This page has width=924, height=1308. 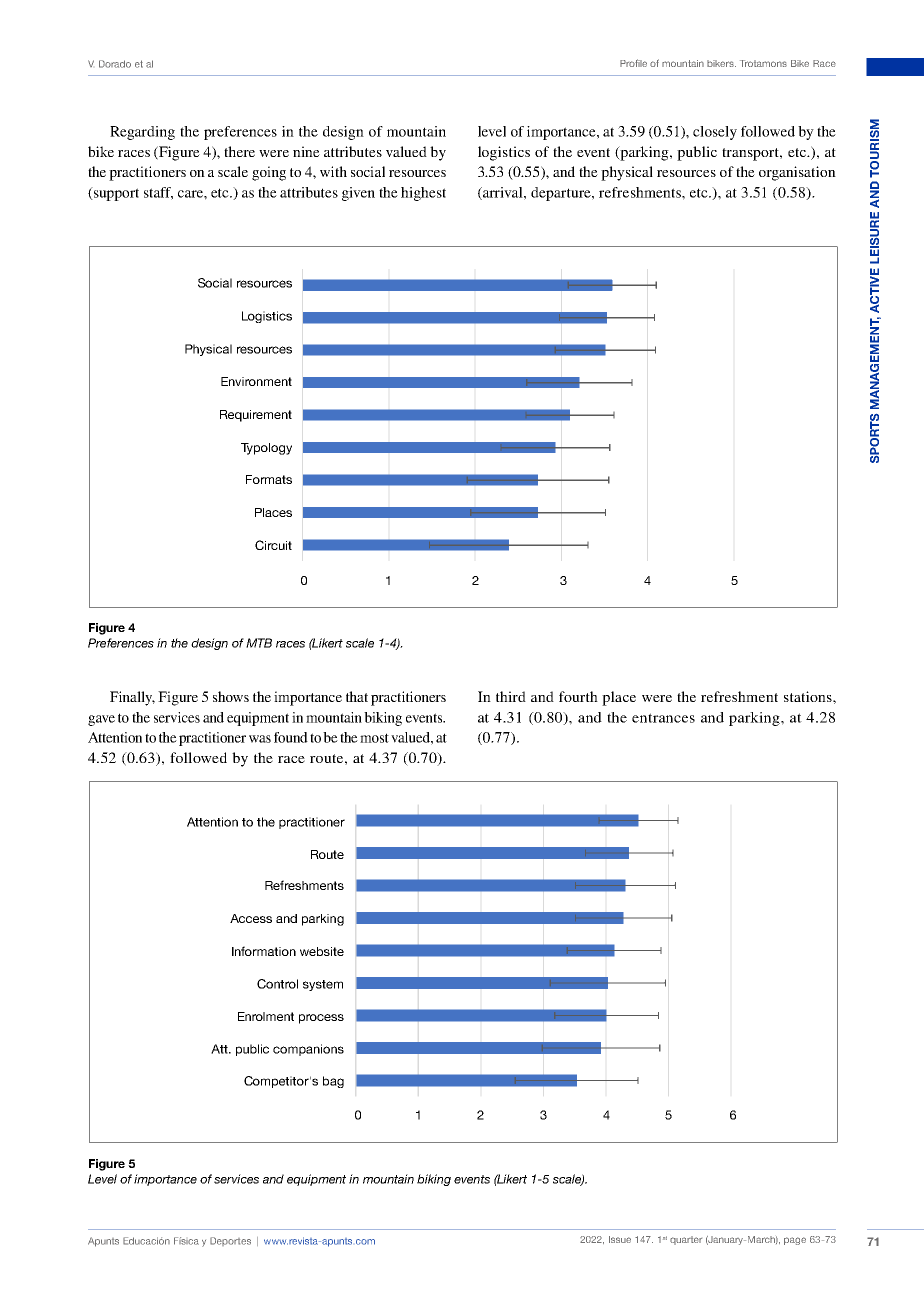 What do you see at coordinates (715, 133) in the page?
I see `closely` at bounding box center [715, 133].
